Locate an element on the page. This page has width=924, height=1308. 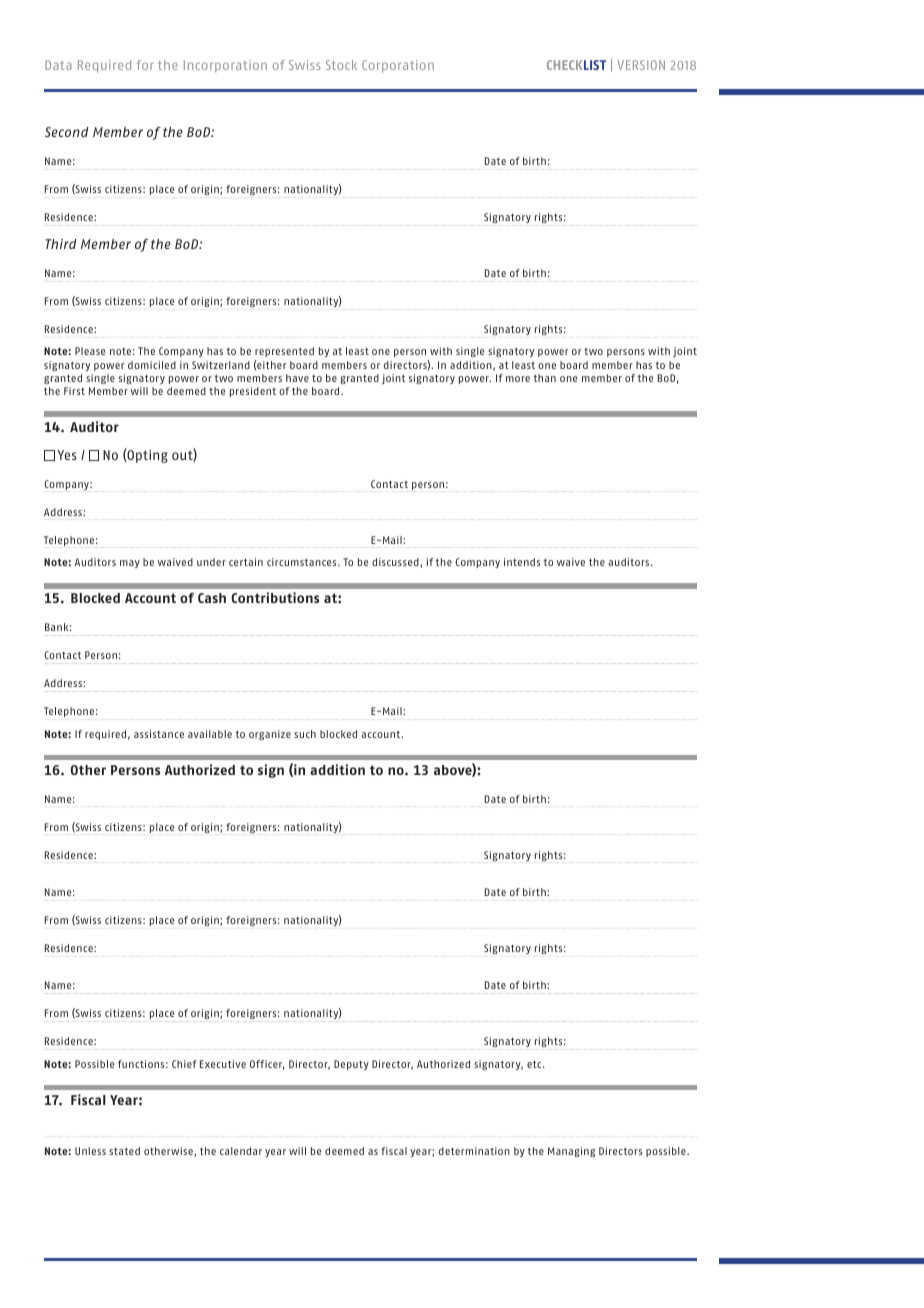
discussed is located at coordinates (396, 562).
